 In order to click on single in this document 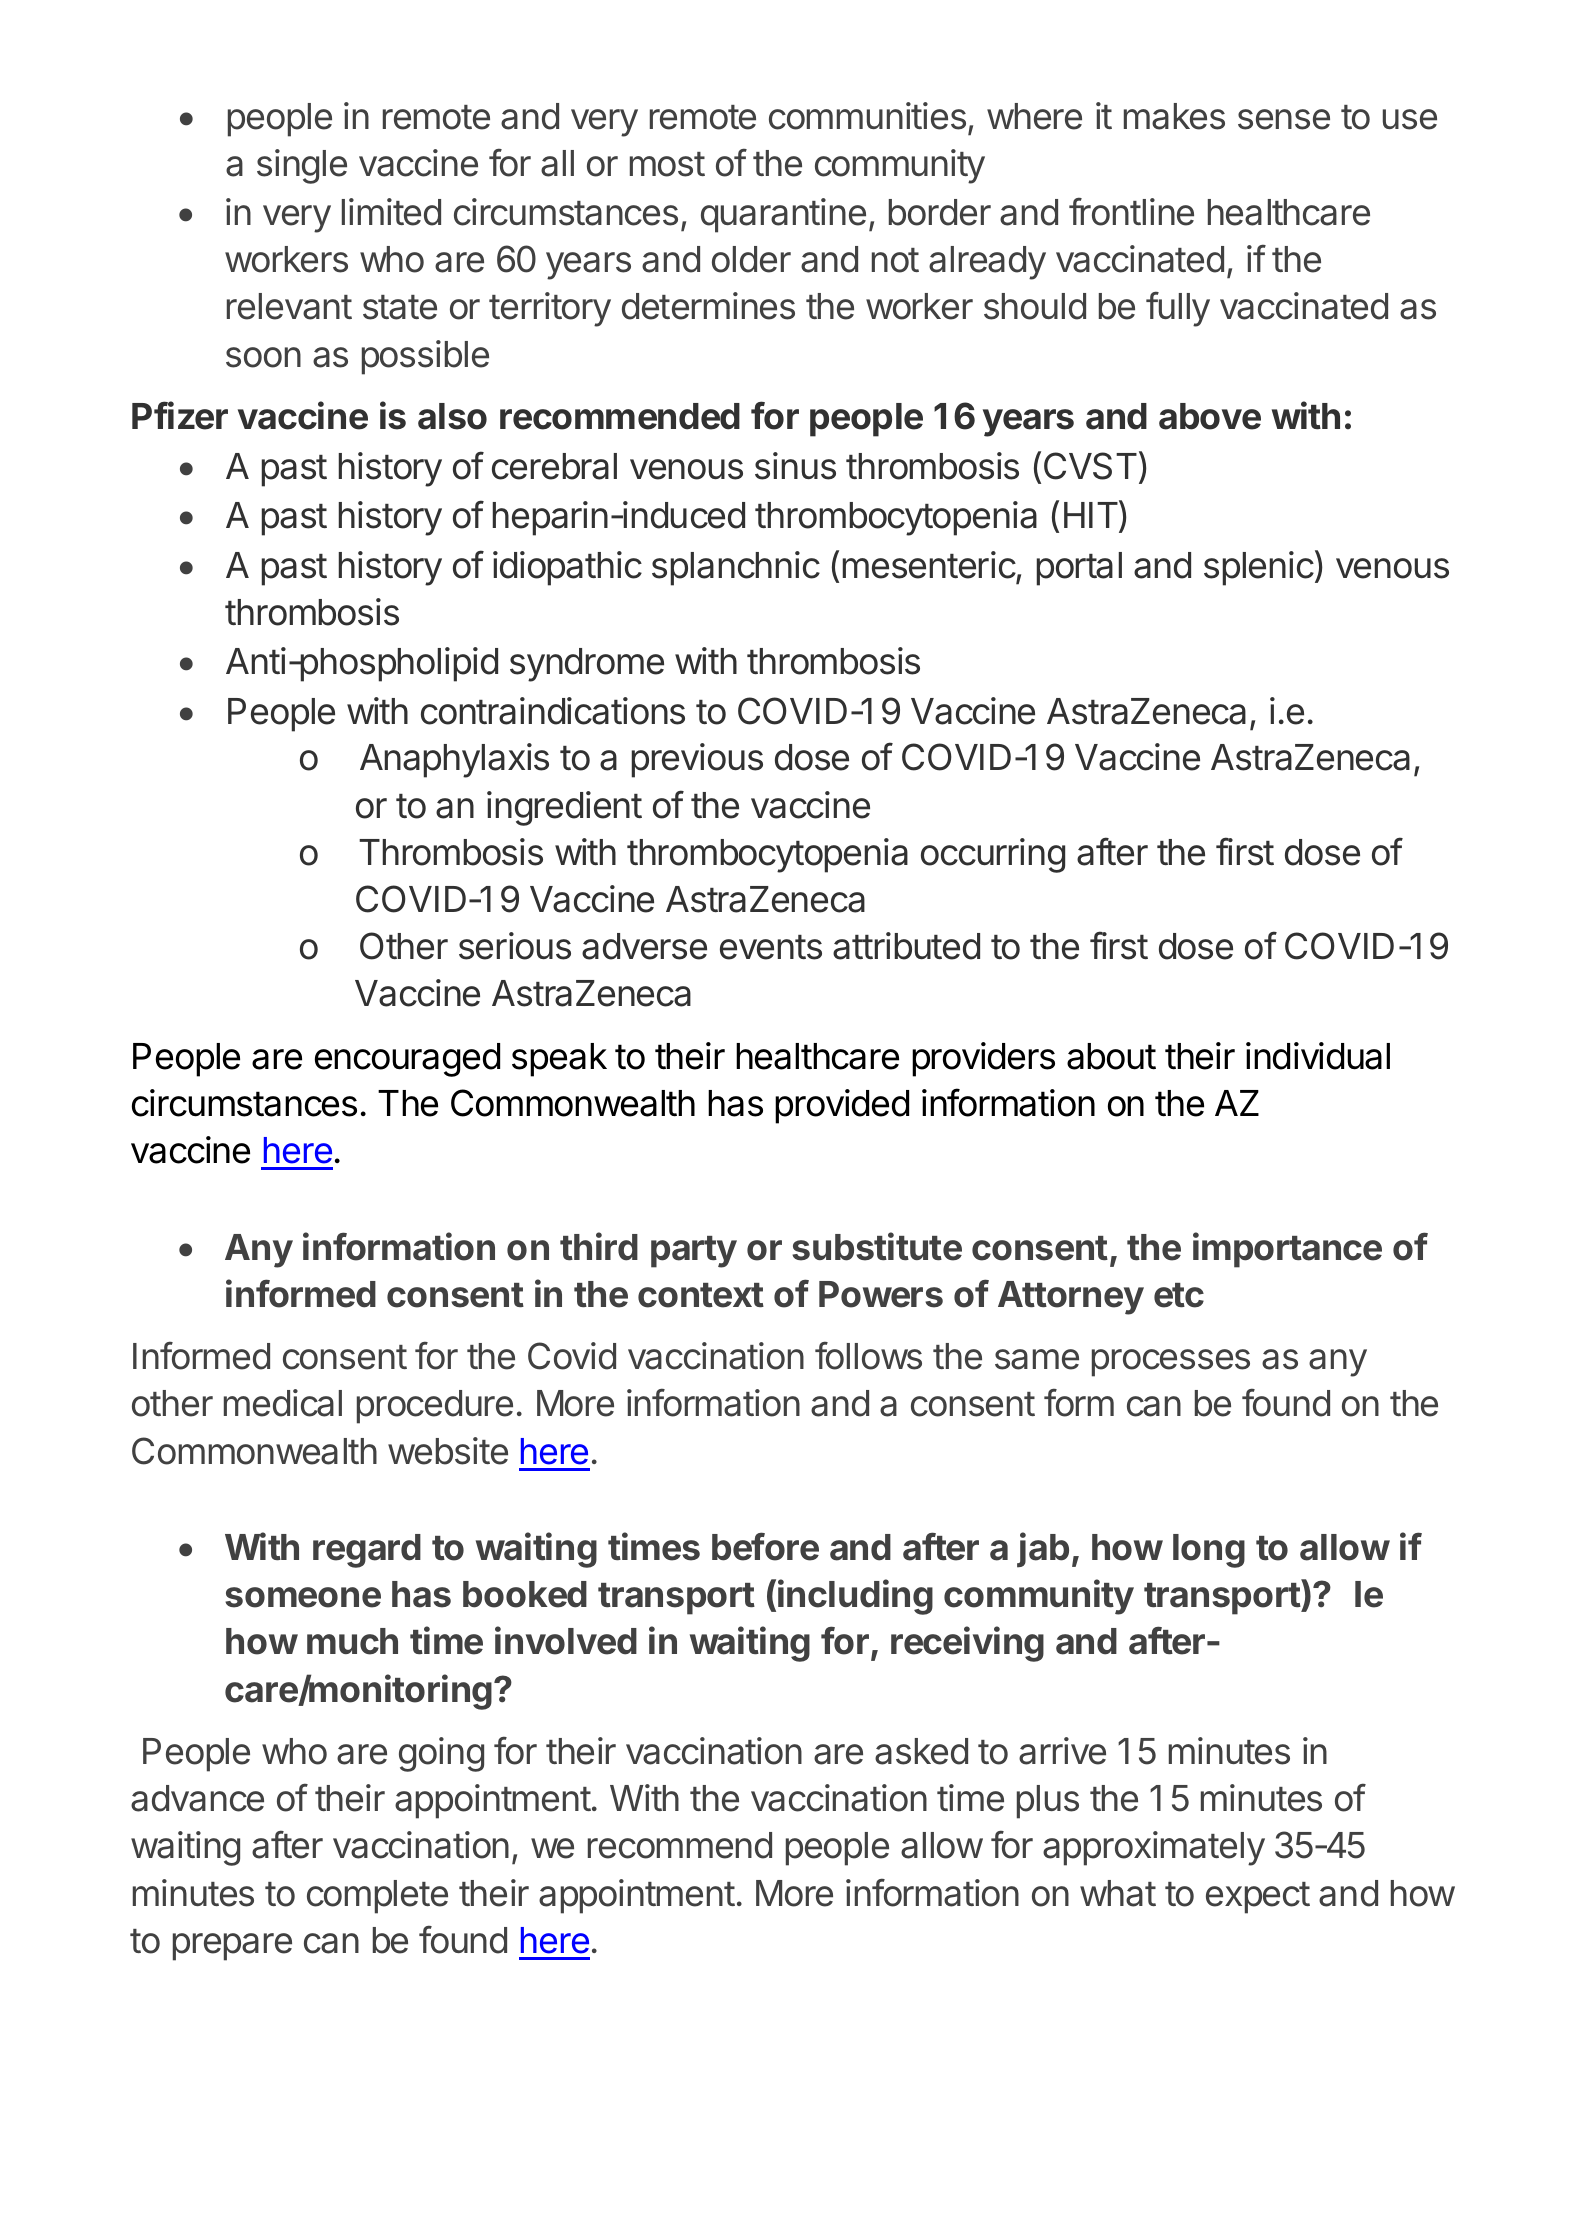, I will do `click(302, 166)`.
